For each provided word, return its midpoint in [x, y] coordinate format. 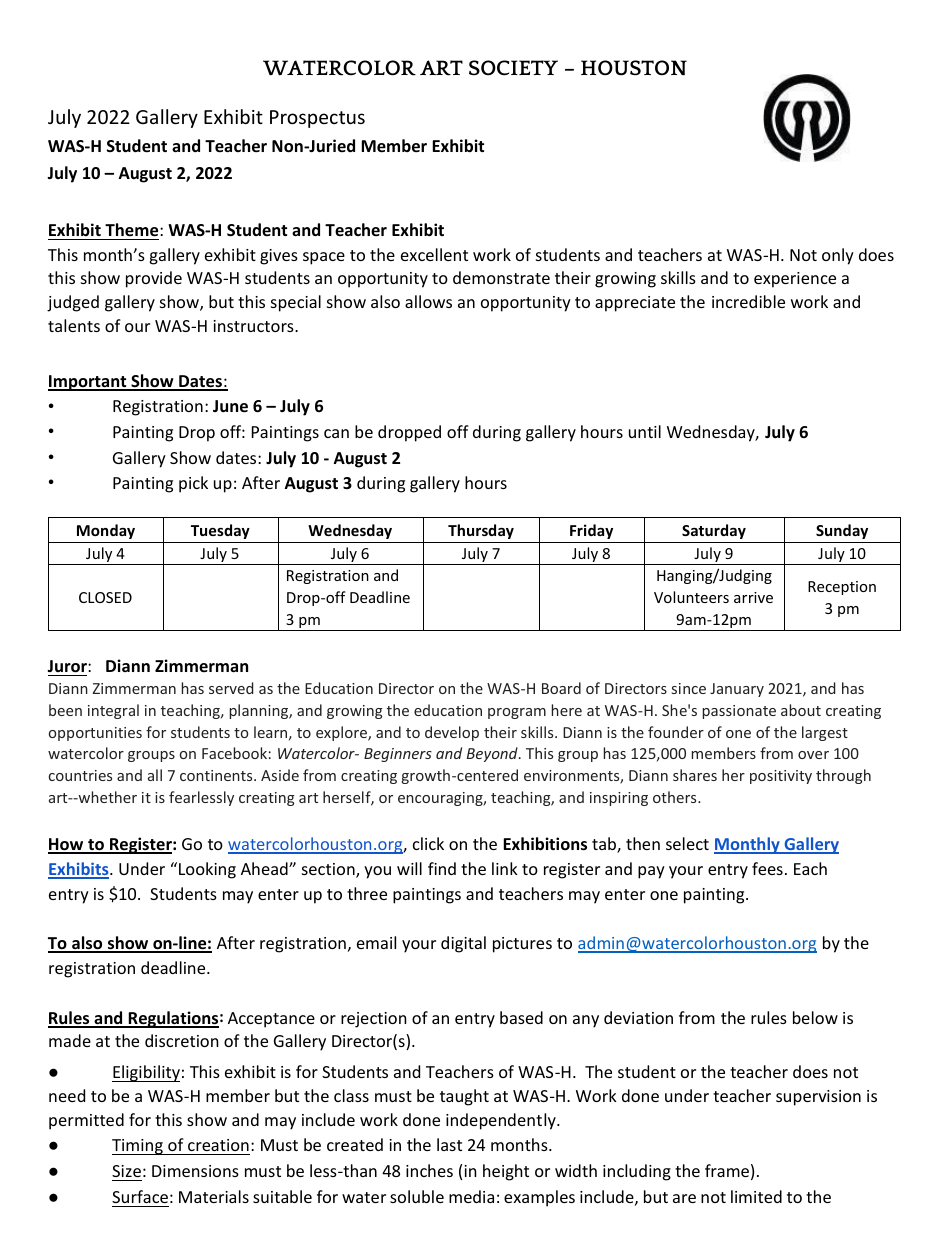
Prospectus [317, 119]
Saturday [714, 531]
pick [193, 484]
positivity [781, 777]
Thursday [481, 531]
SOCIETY [513, 68]
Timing [138, 1147]
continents [217, 775]
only [838, 256]
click [428, 843]
